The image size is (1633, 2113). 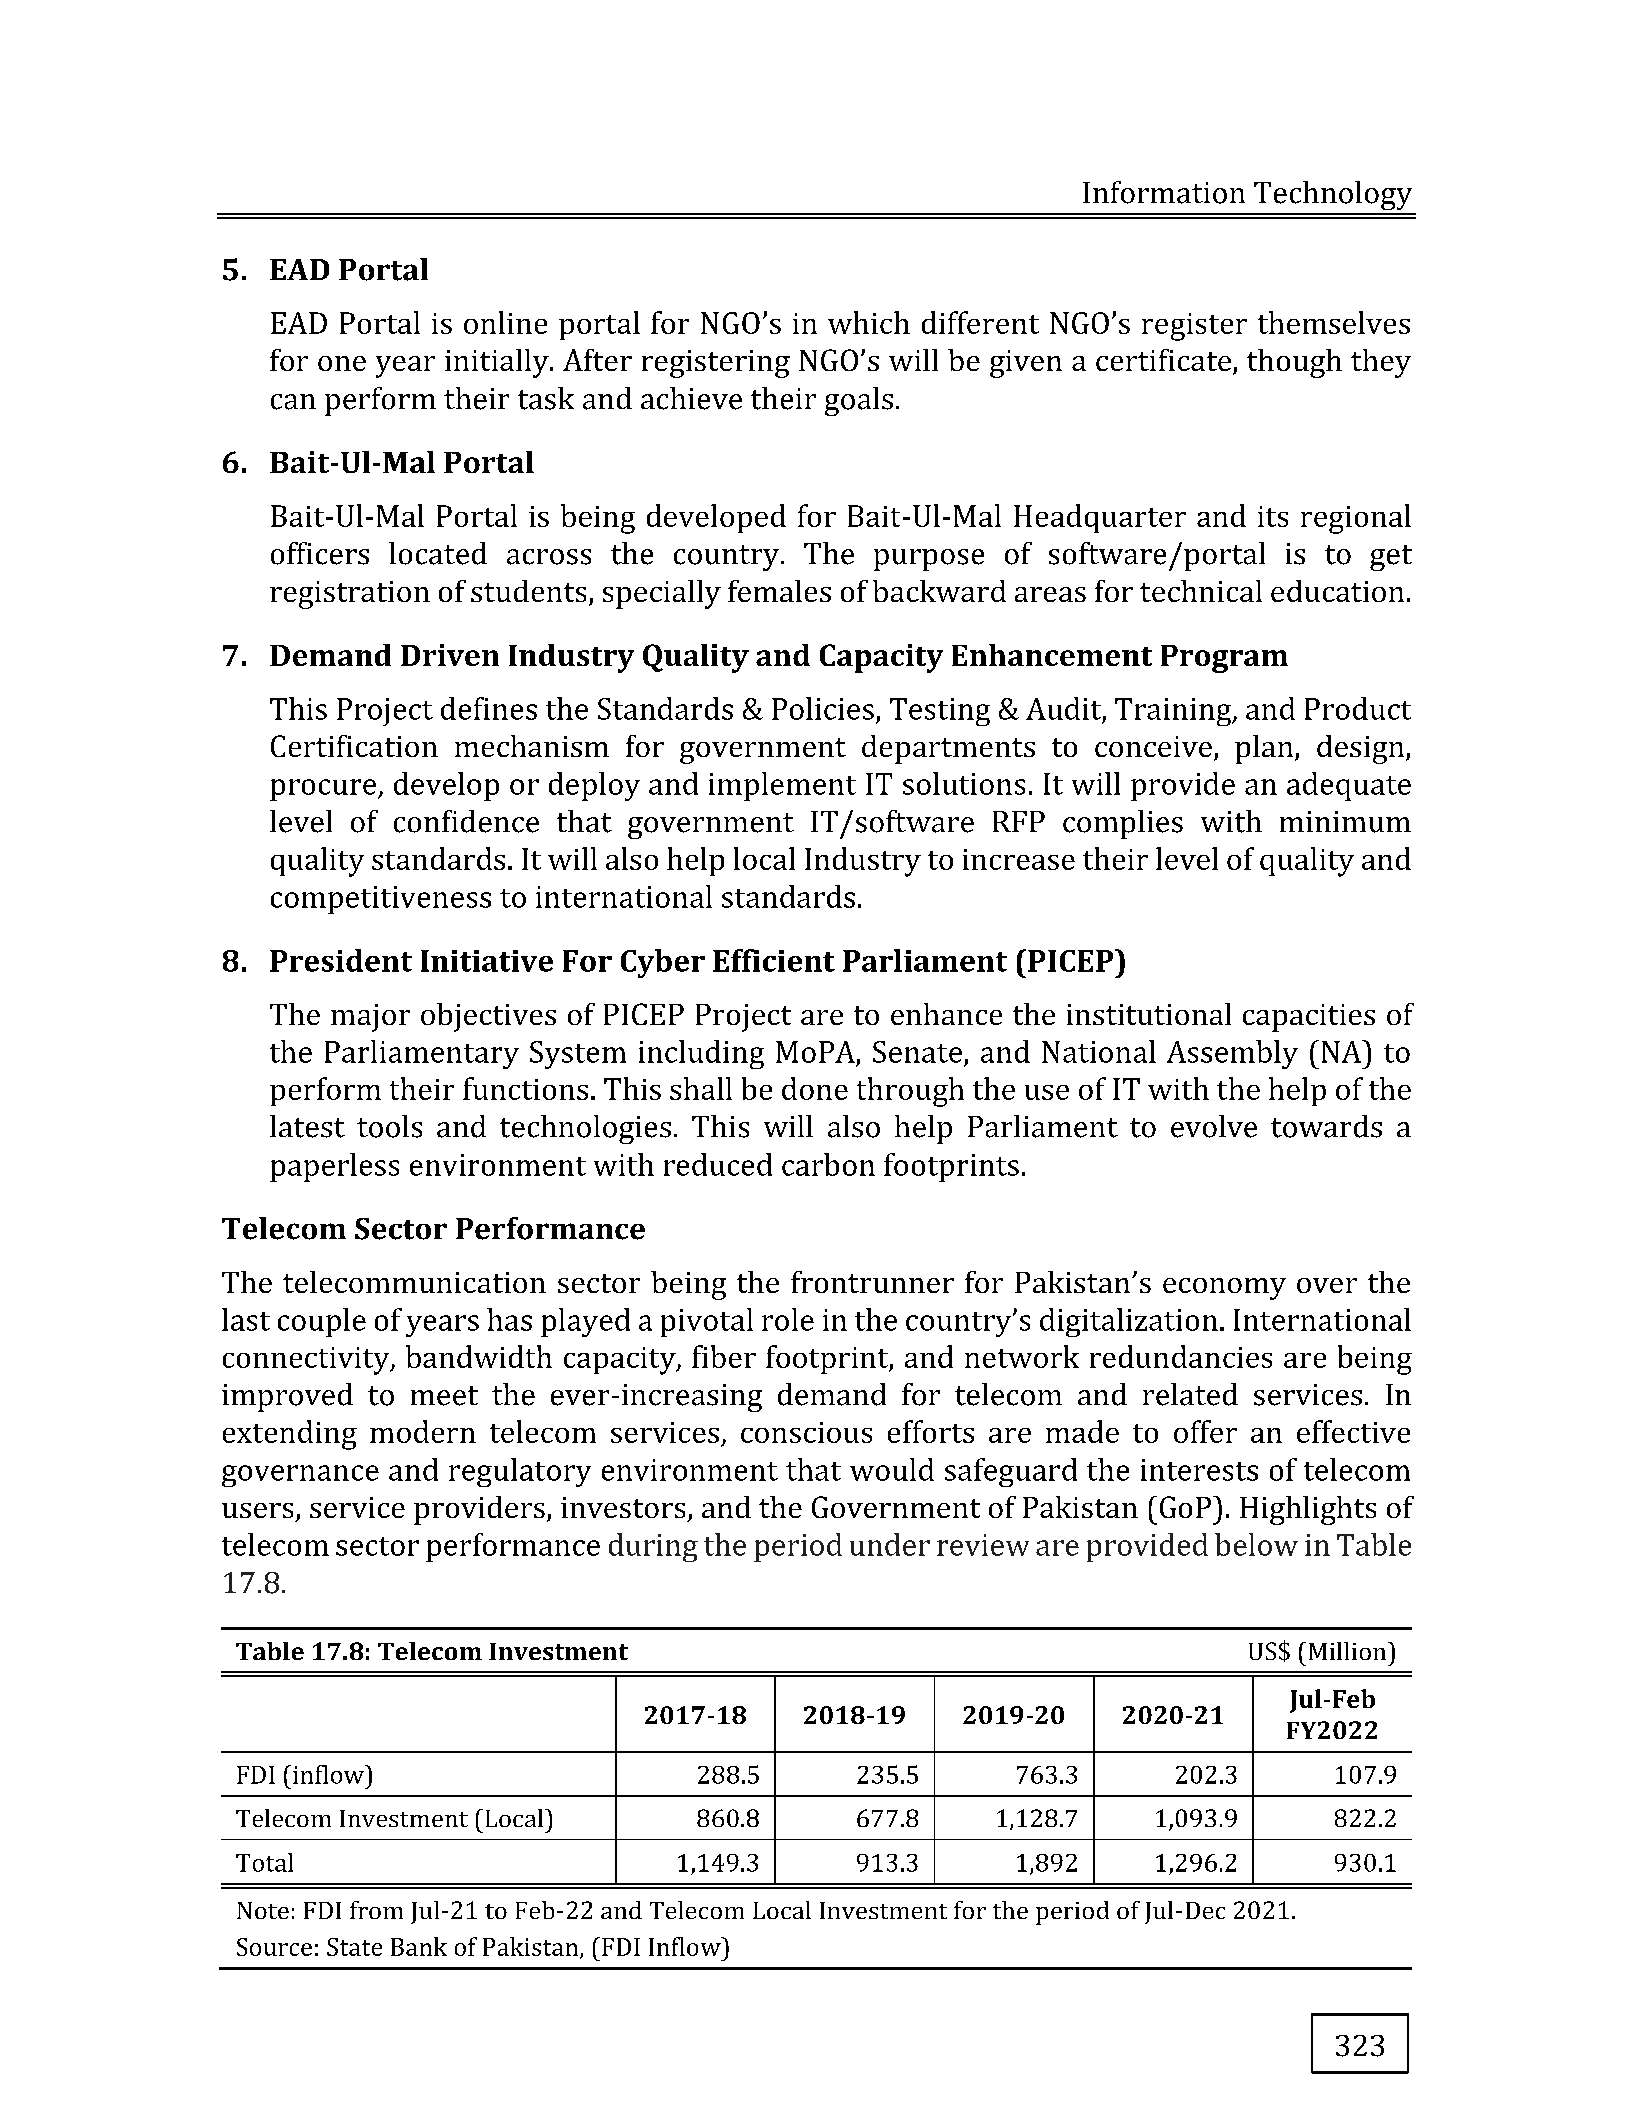 What do you see at coordinates (505, 322) in the image?
I see `online` at bounding box center [505, 322].
